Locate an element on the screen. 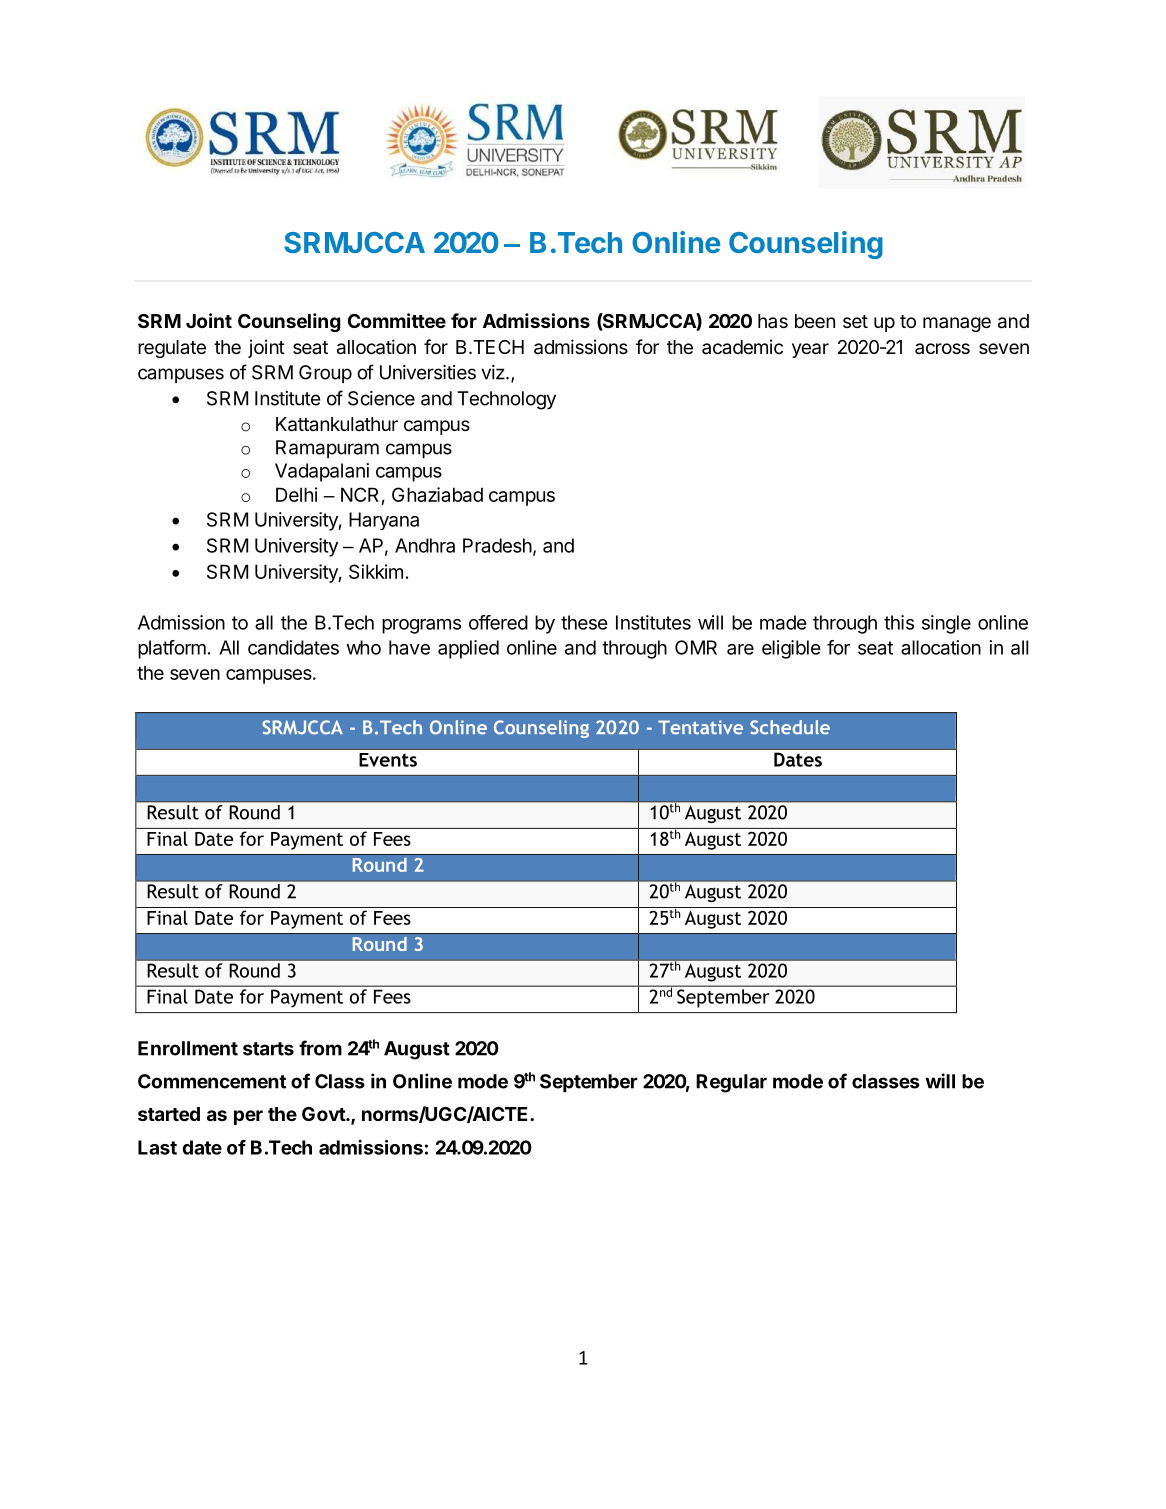 The height and width of the screenshot is (1509, 1166). set is located at coordinates (855, 321).
